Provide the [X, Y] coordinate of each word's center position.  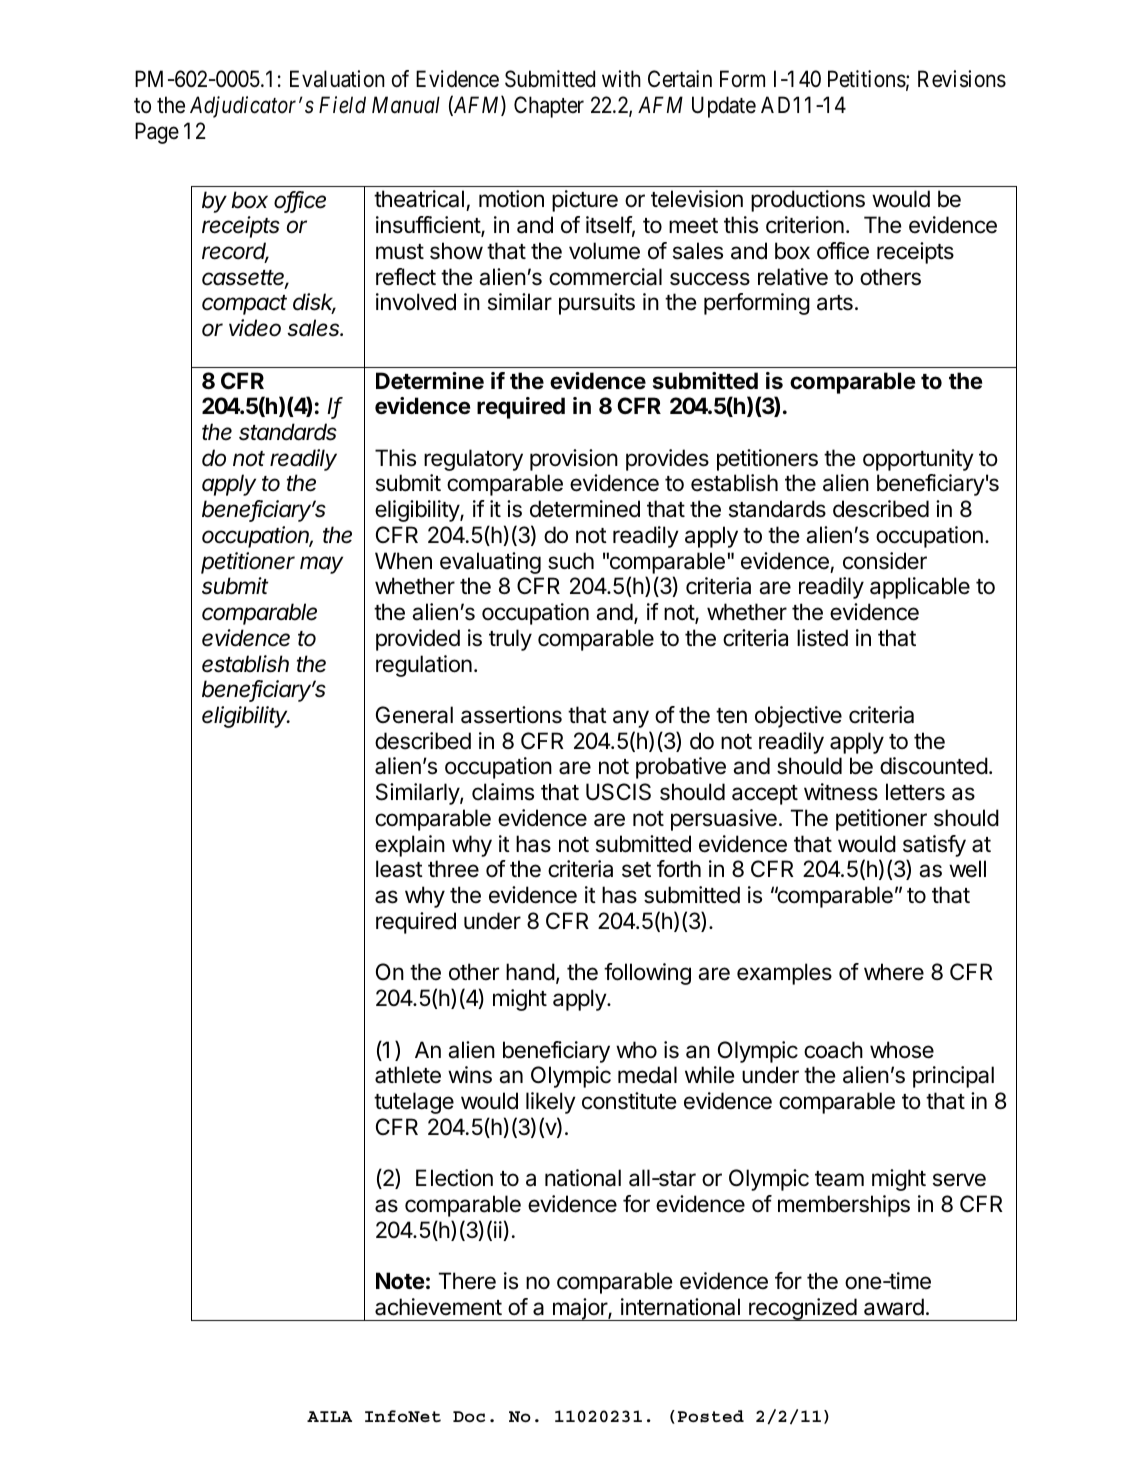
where [894, 972]
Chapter [549, 107]
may [321, 565]
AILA [329, 1416]
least [399, 869]
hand [530, 972]
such [571, 561]
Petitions [867, 79]
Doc [469, 1417]
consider [885, 561]
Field [342, 105]
